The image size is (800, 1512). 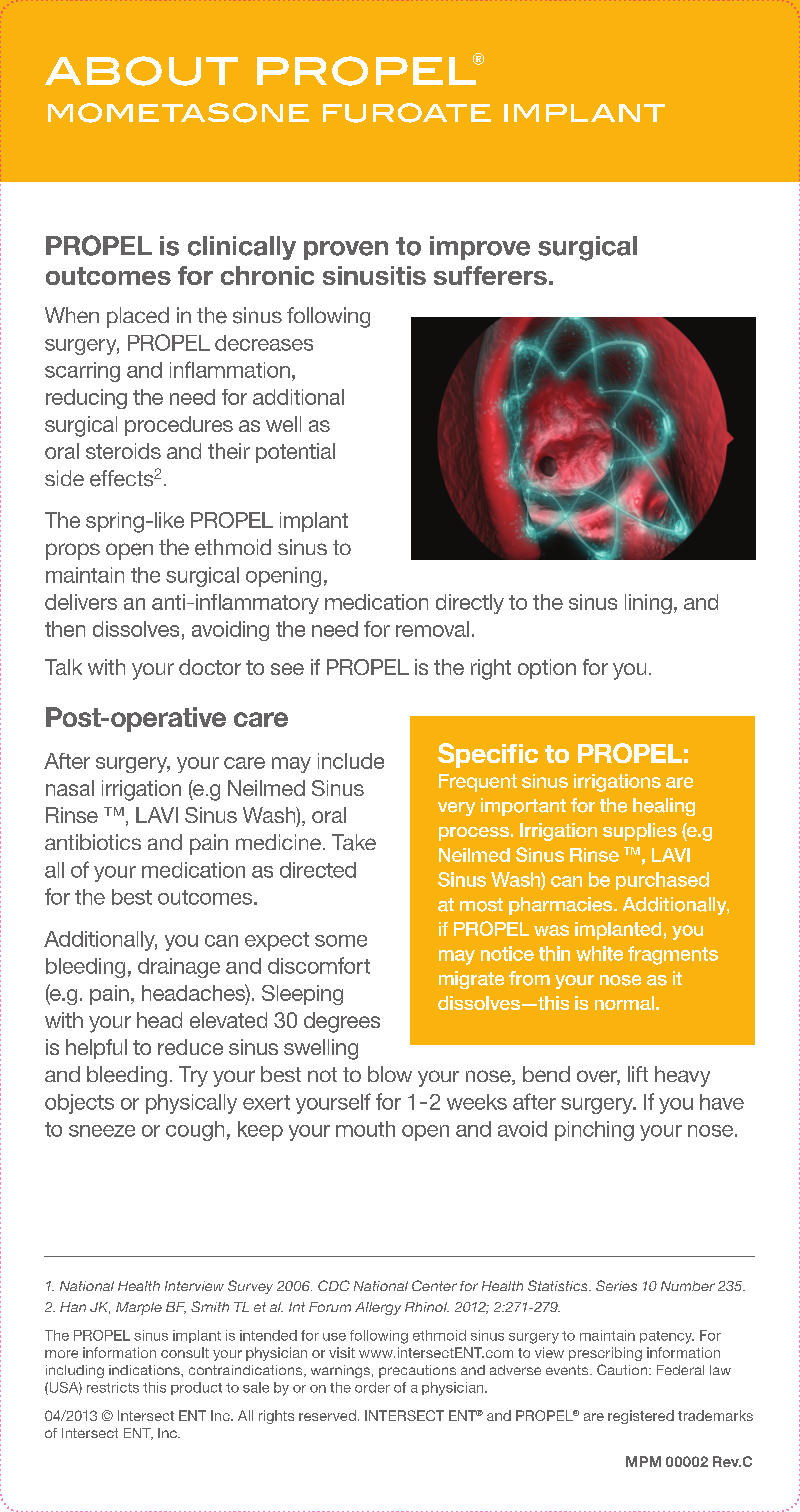 What do you see at coordinates (179, 968) in the page?
I see `drainage` at bounding box center [179, 968].
